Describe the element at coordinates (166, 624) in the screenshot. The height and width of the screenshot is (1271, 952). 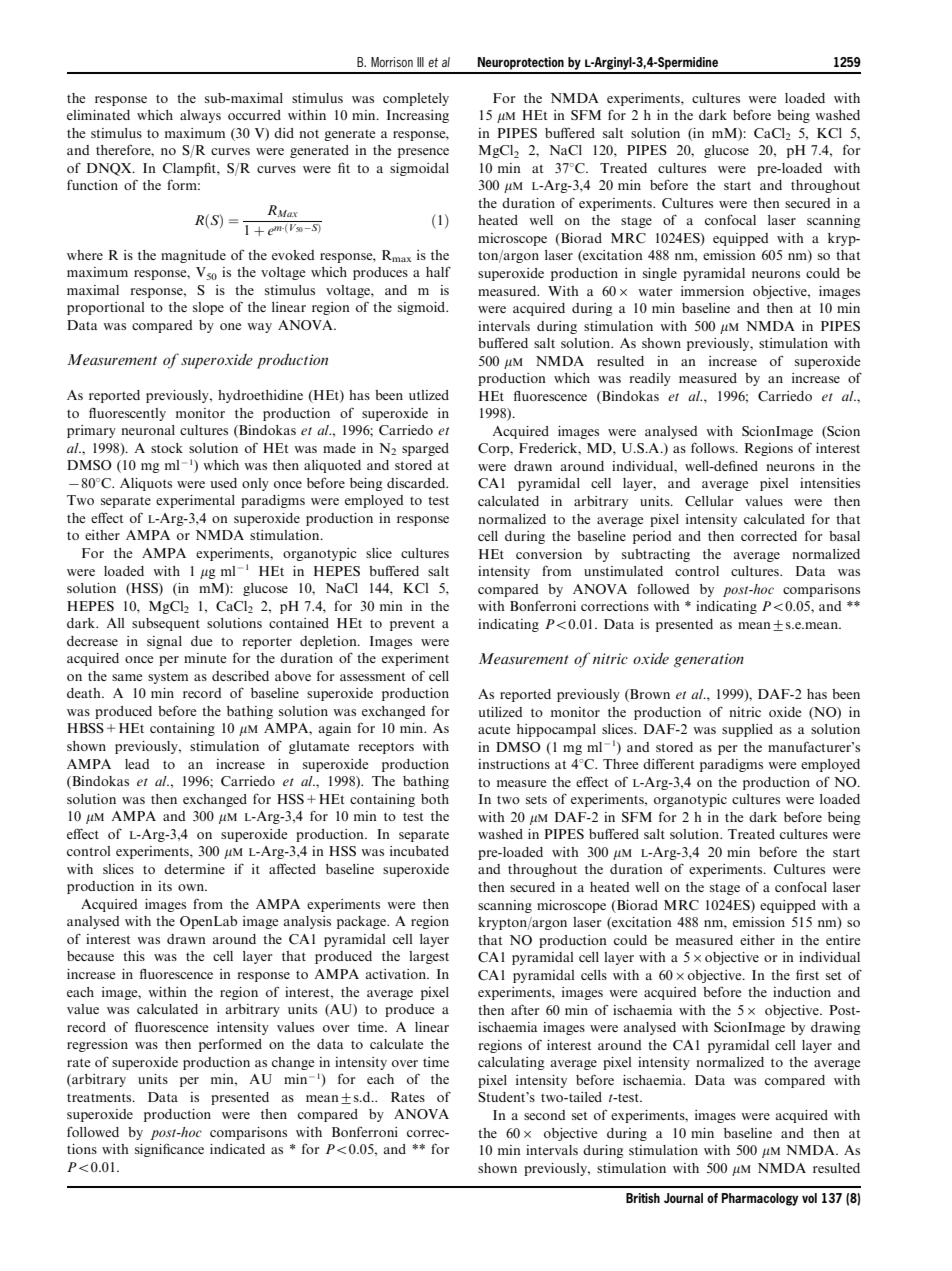
I see `subsequent` at that location.
